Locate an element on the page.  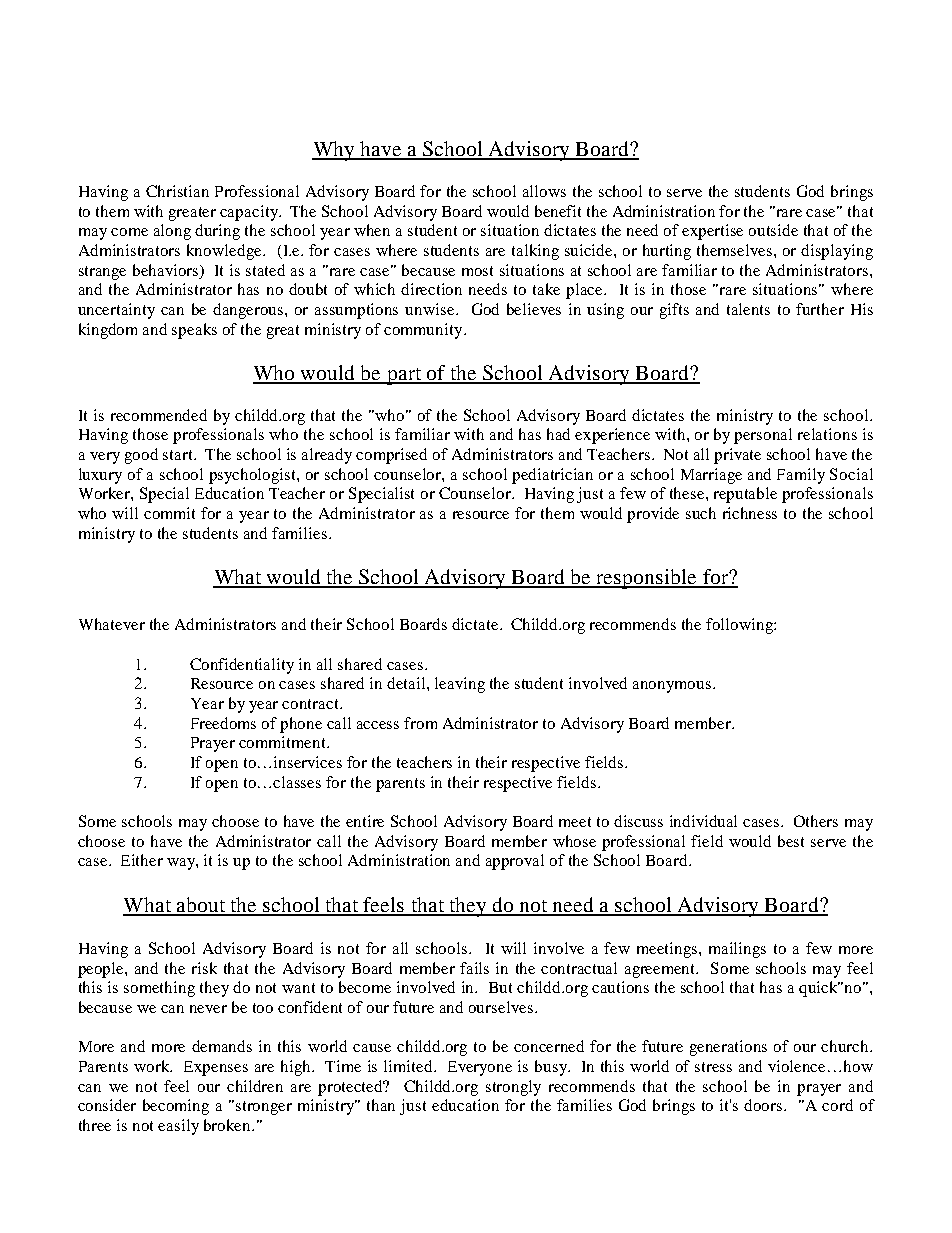
Others is located at coordinates (816, 821).
